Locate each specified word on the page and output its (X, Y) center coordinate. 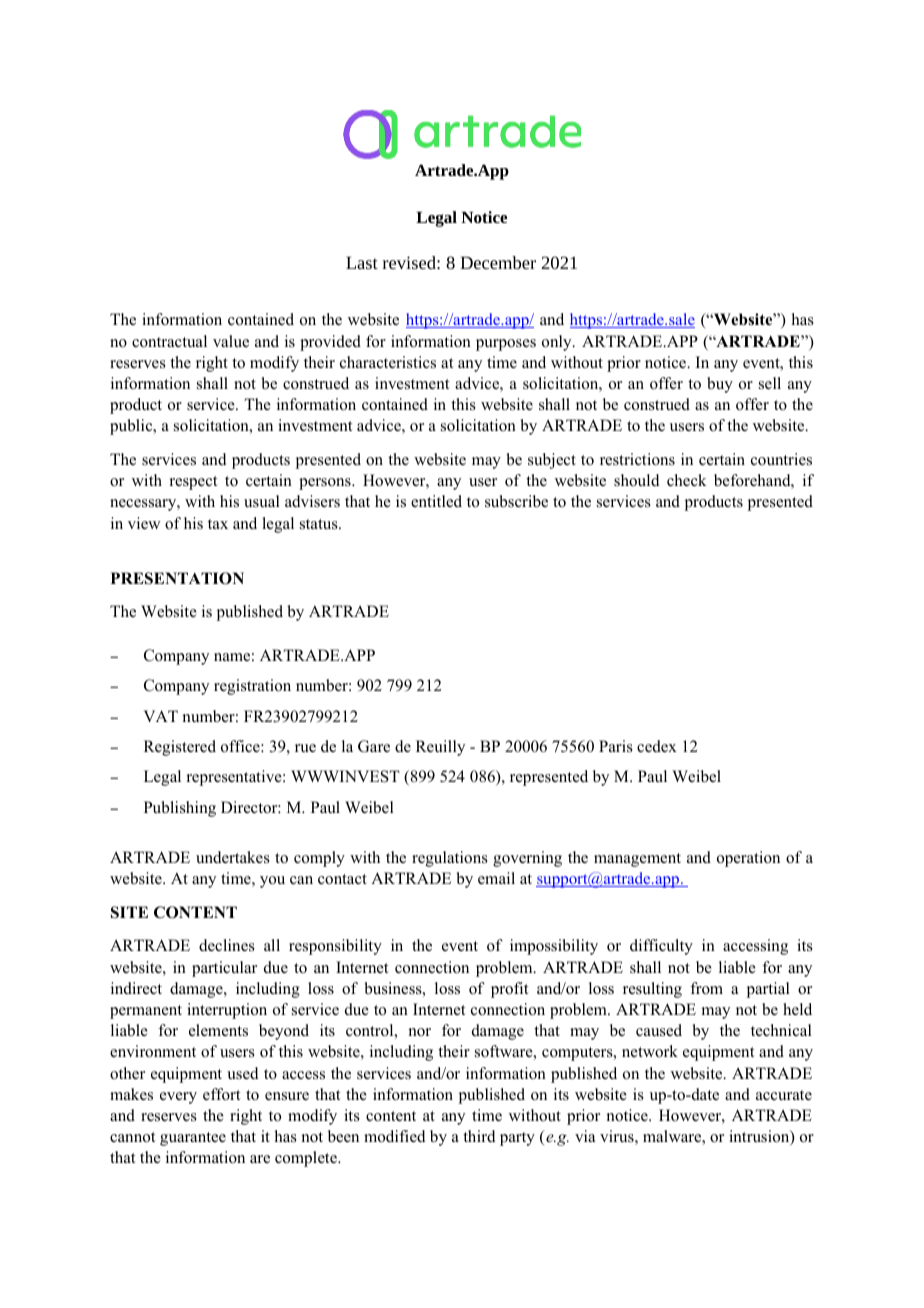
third (479, 1136)
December (498, 262)
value (231, 341)
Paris (616, 746)
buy (720, 385)
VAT (161, 716)
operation (748, 859)
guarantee (193, 1139)
